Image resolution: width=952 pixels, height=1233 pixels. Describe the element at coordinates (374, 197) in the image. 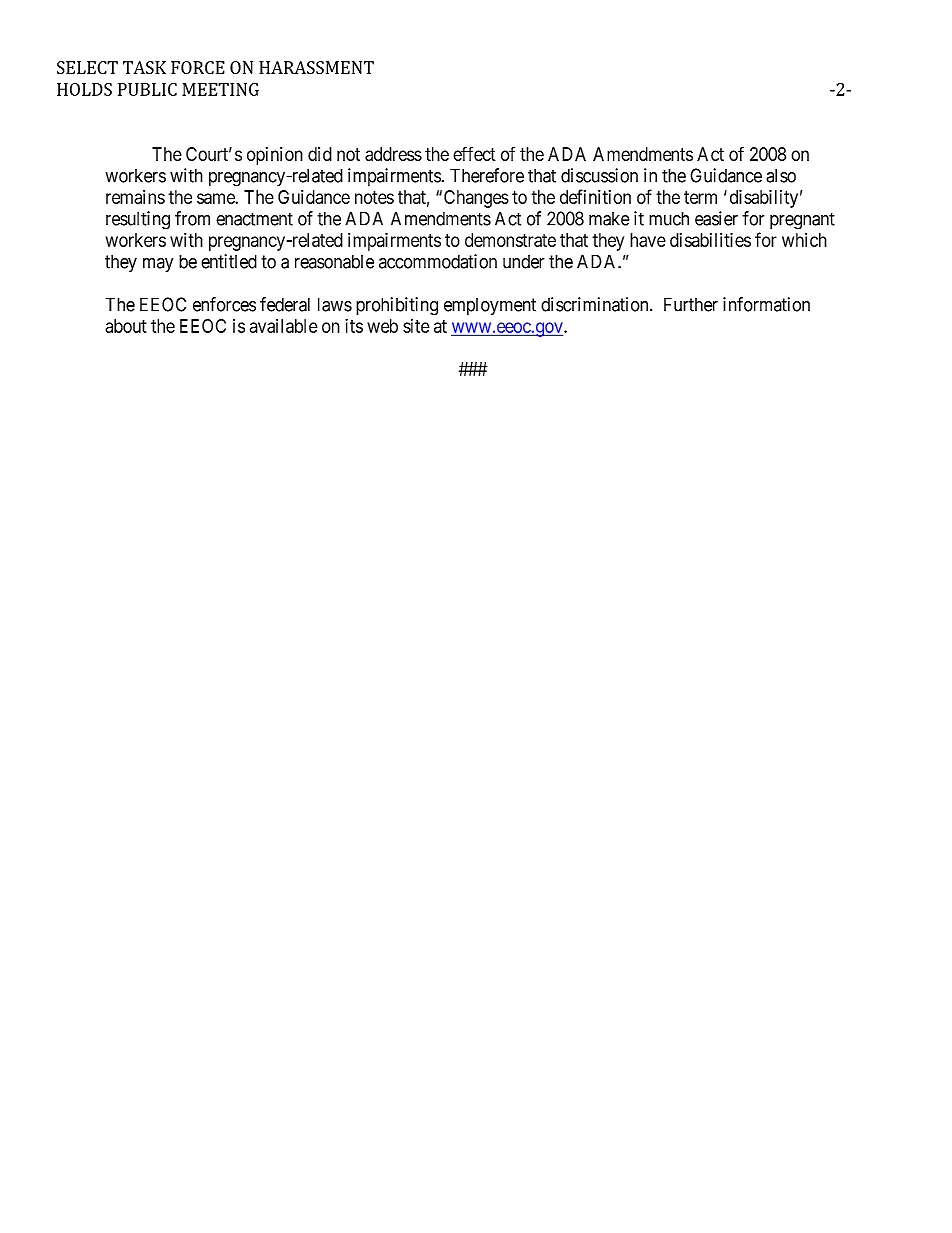

I see `notes` at that location.
